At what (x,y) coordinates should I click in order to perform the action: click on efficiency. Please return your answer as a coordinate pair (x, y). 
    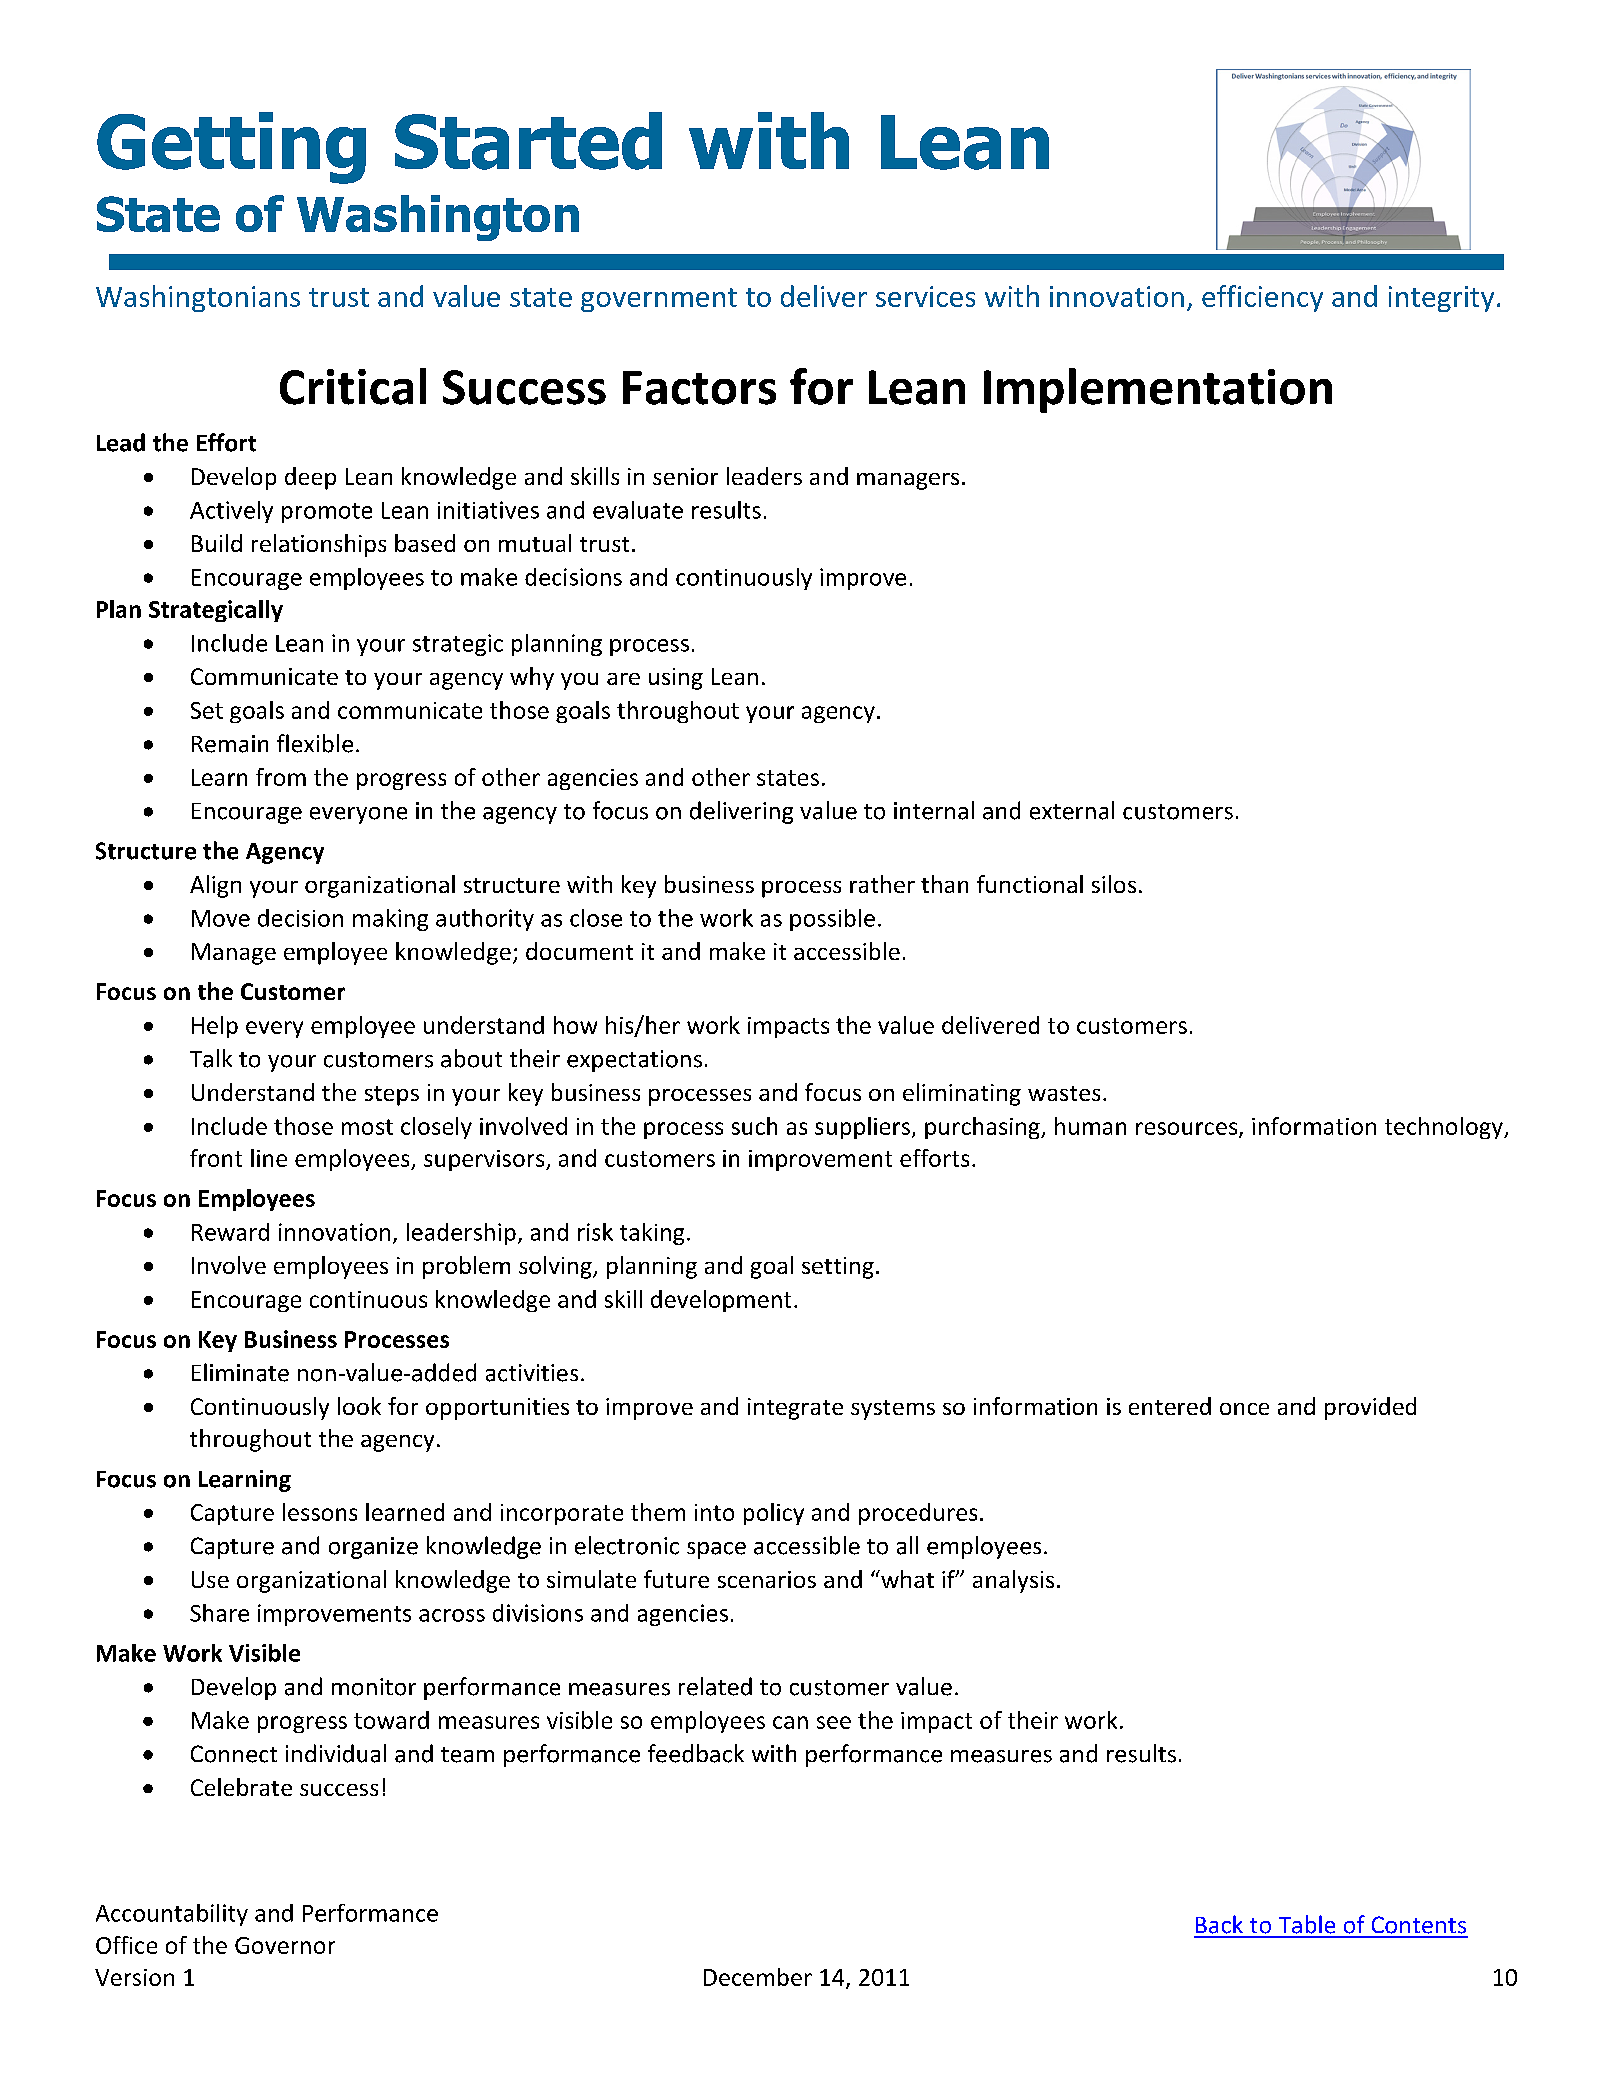
    Looking at the image, I should click on (1262, 298).
